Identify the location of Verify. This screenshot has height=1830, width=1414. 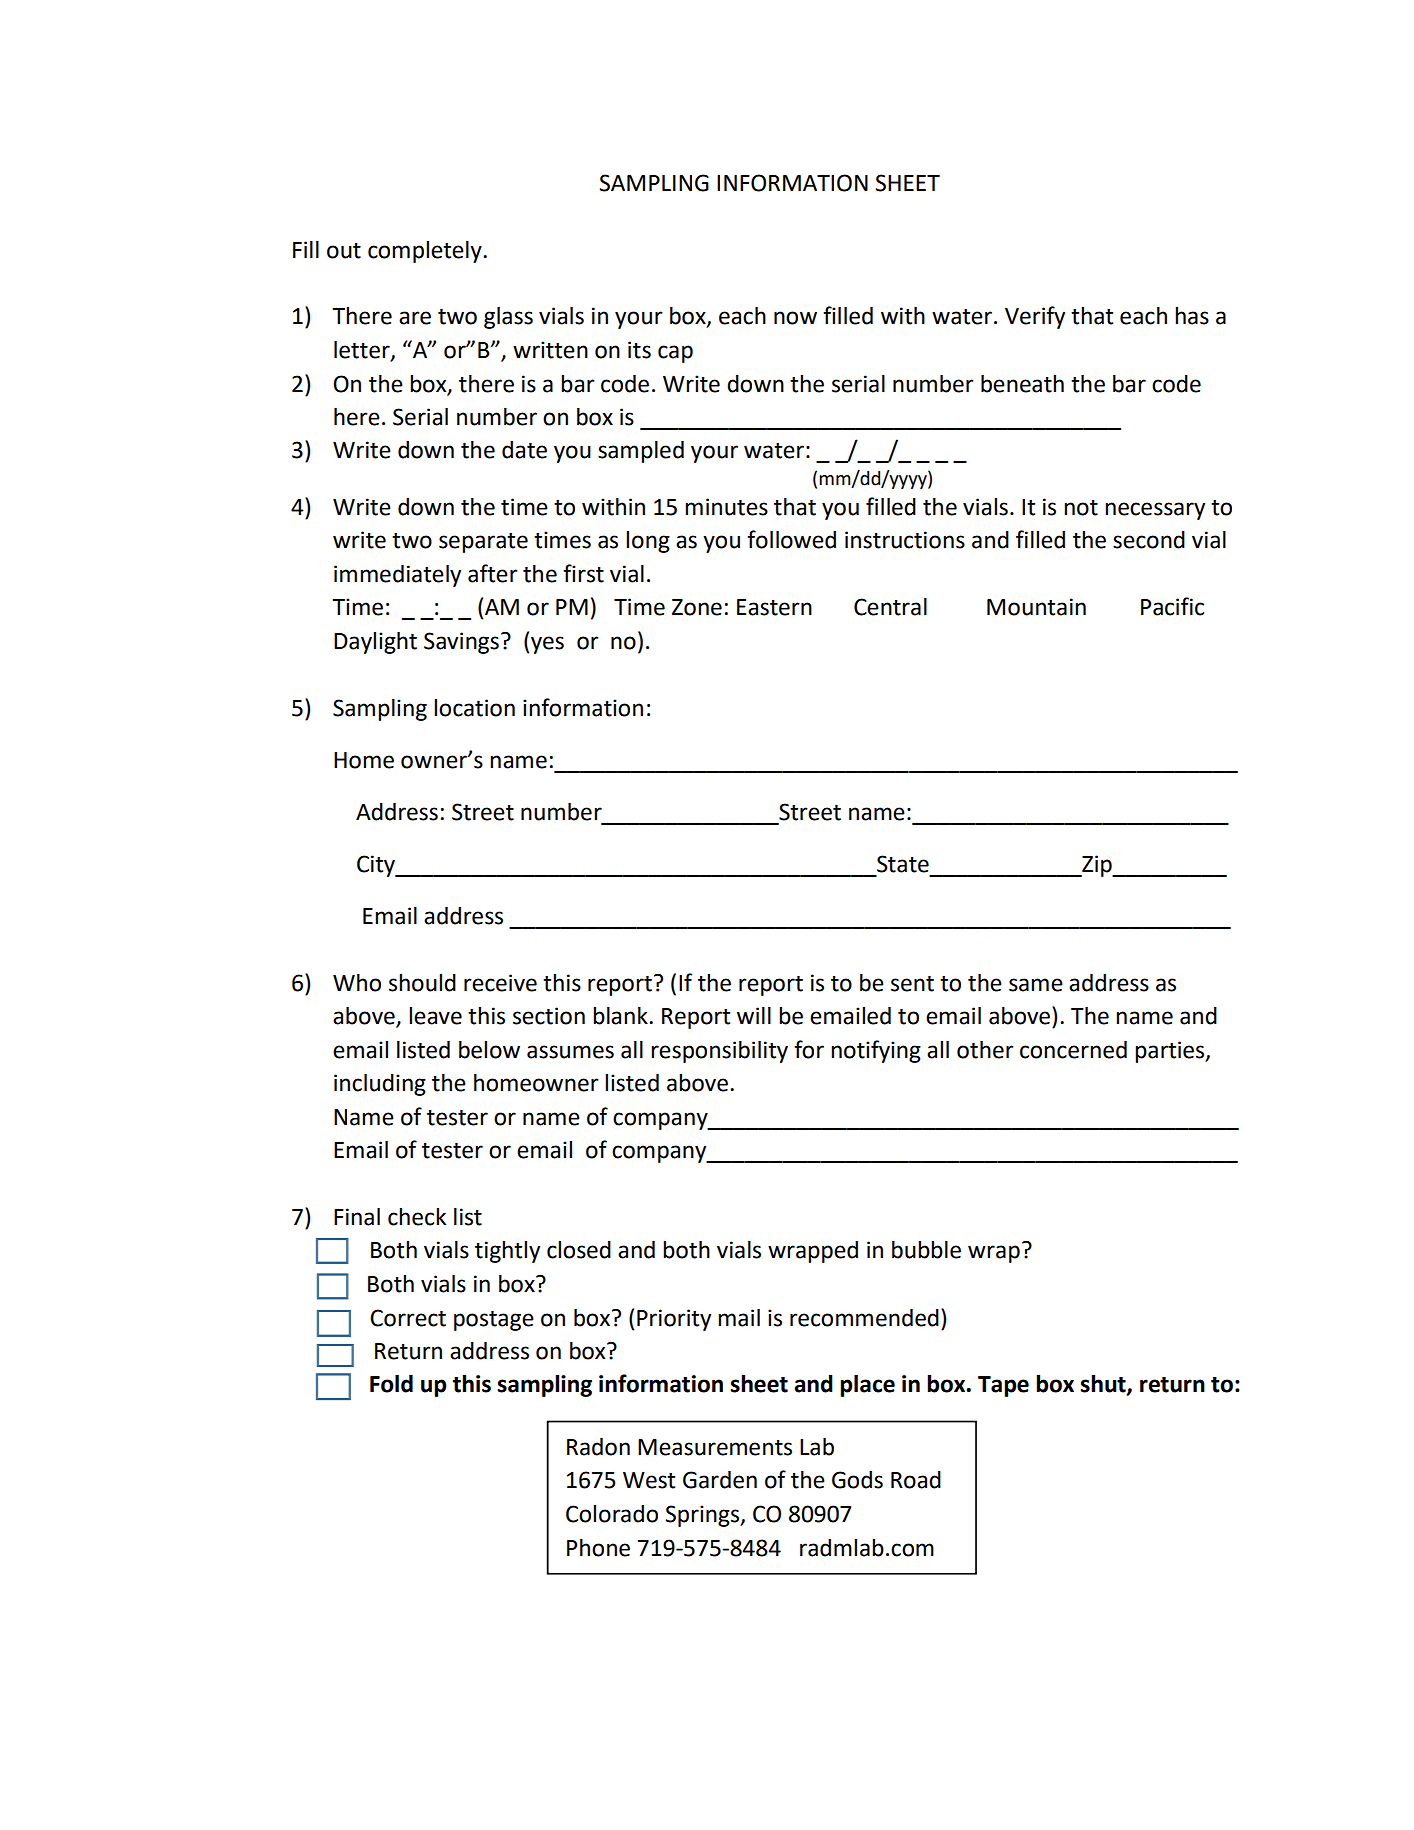
(1035, 317).
